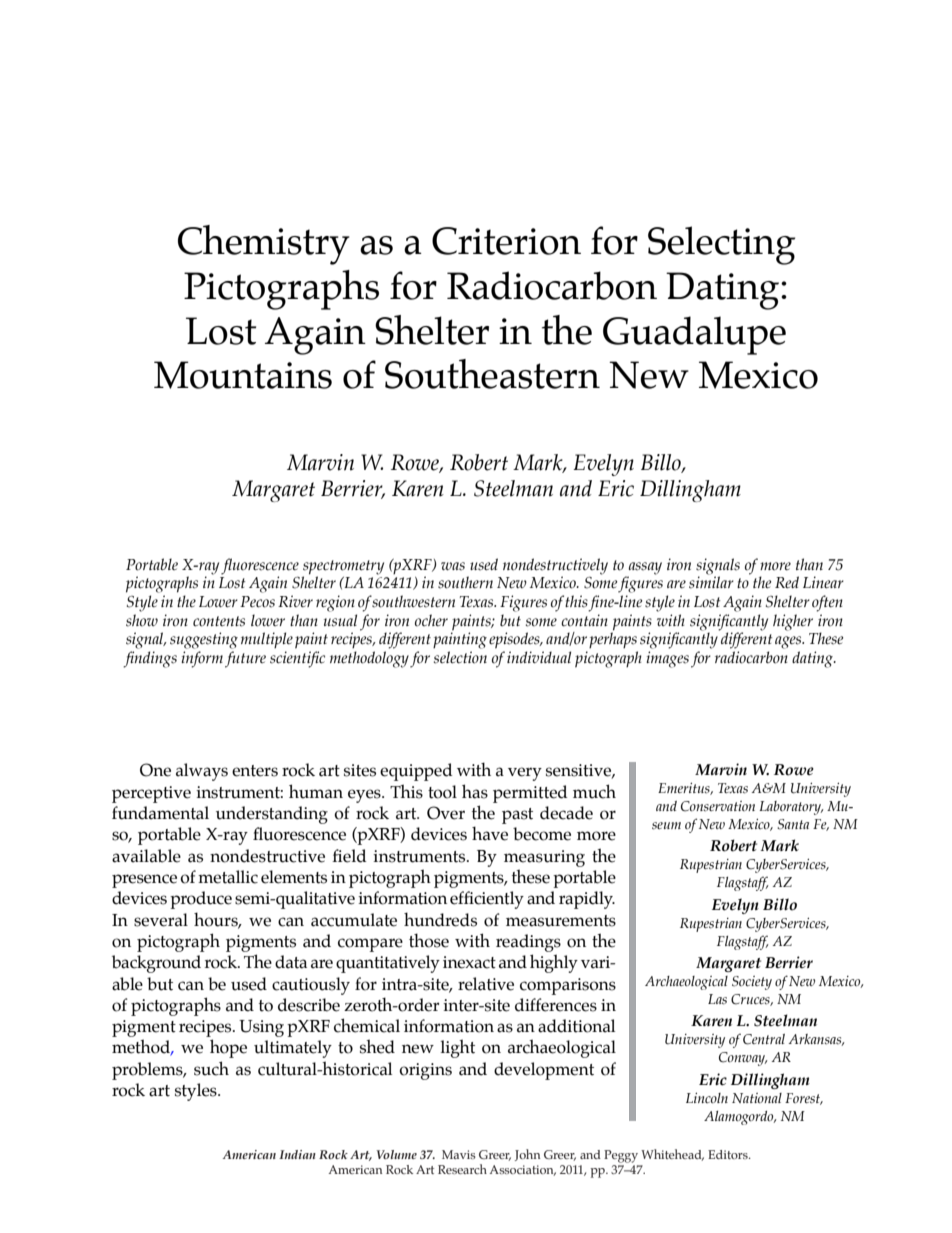 Image resolution: width=952 pixels, height=1233 pixels. Describe the element at coordinates (711, 582) in the image. I see `similar` at that location.
